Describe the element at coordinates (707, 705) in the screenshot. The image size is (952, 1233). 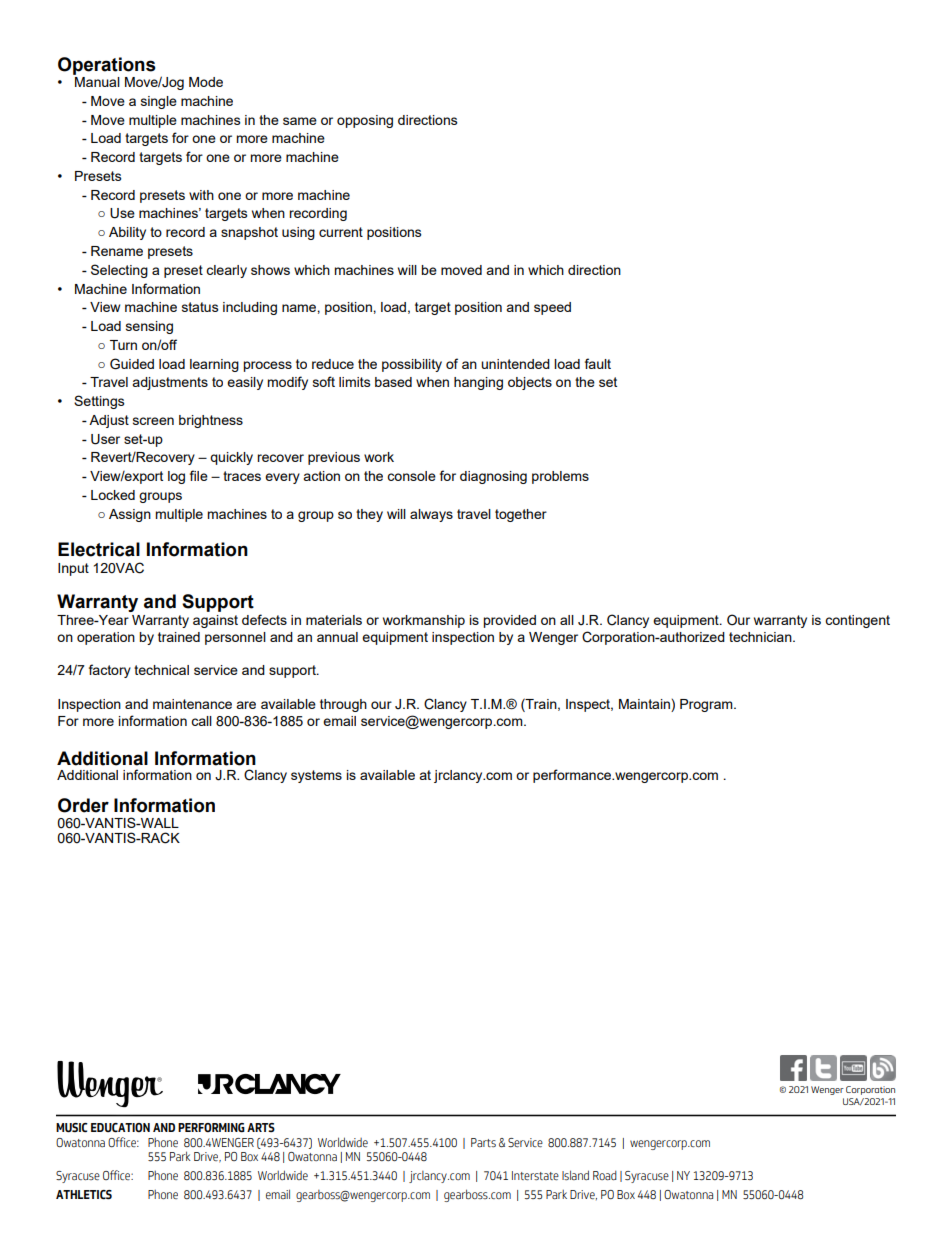
I see `Program` at that location.
